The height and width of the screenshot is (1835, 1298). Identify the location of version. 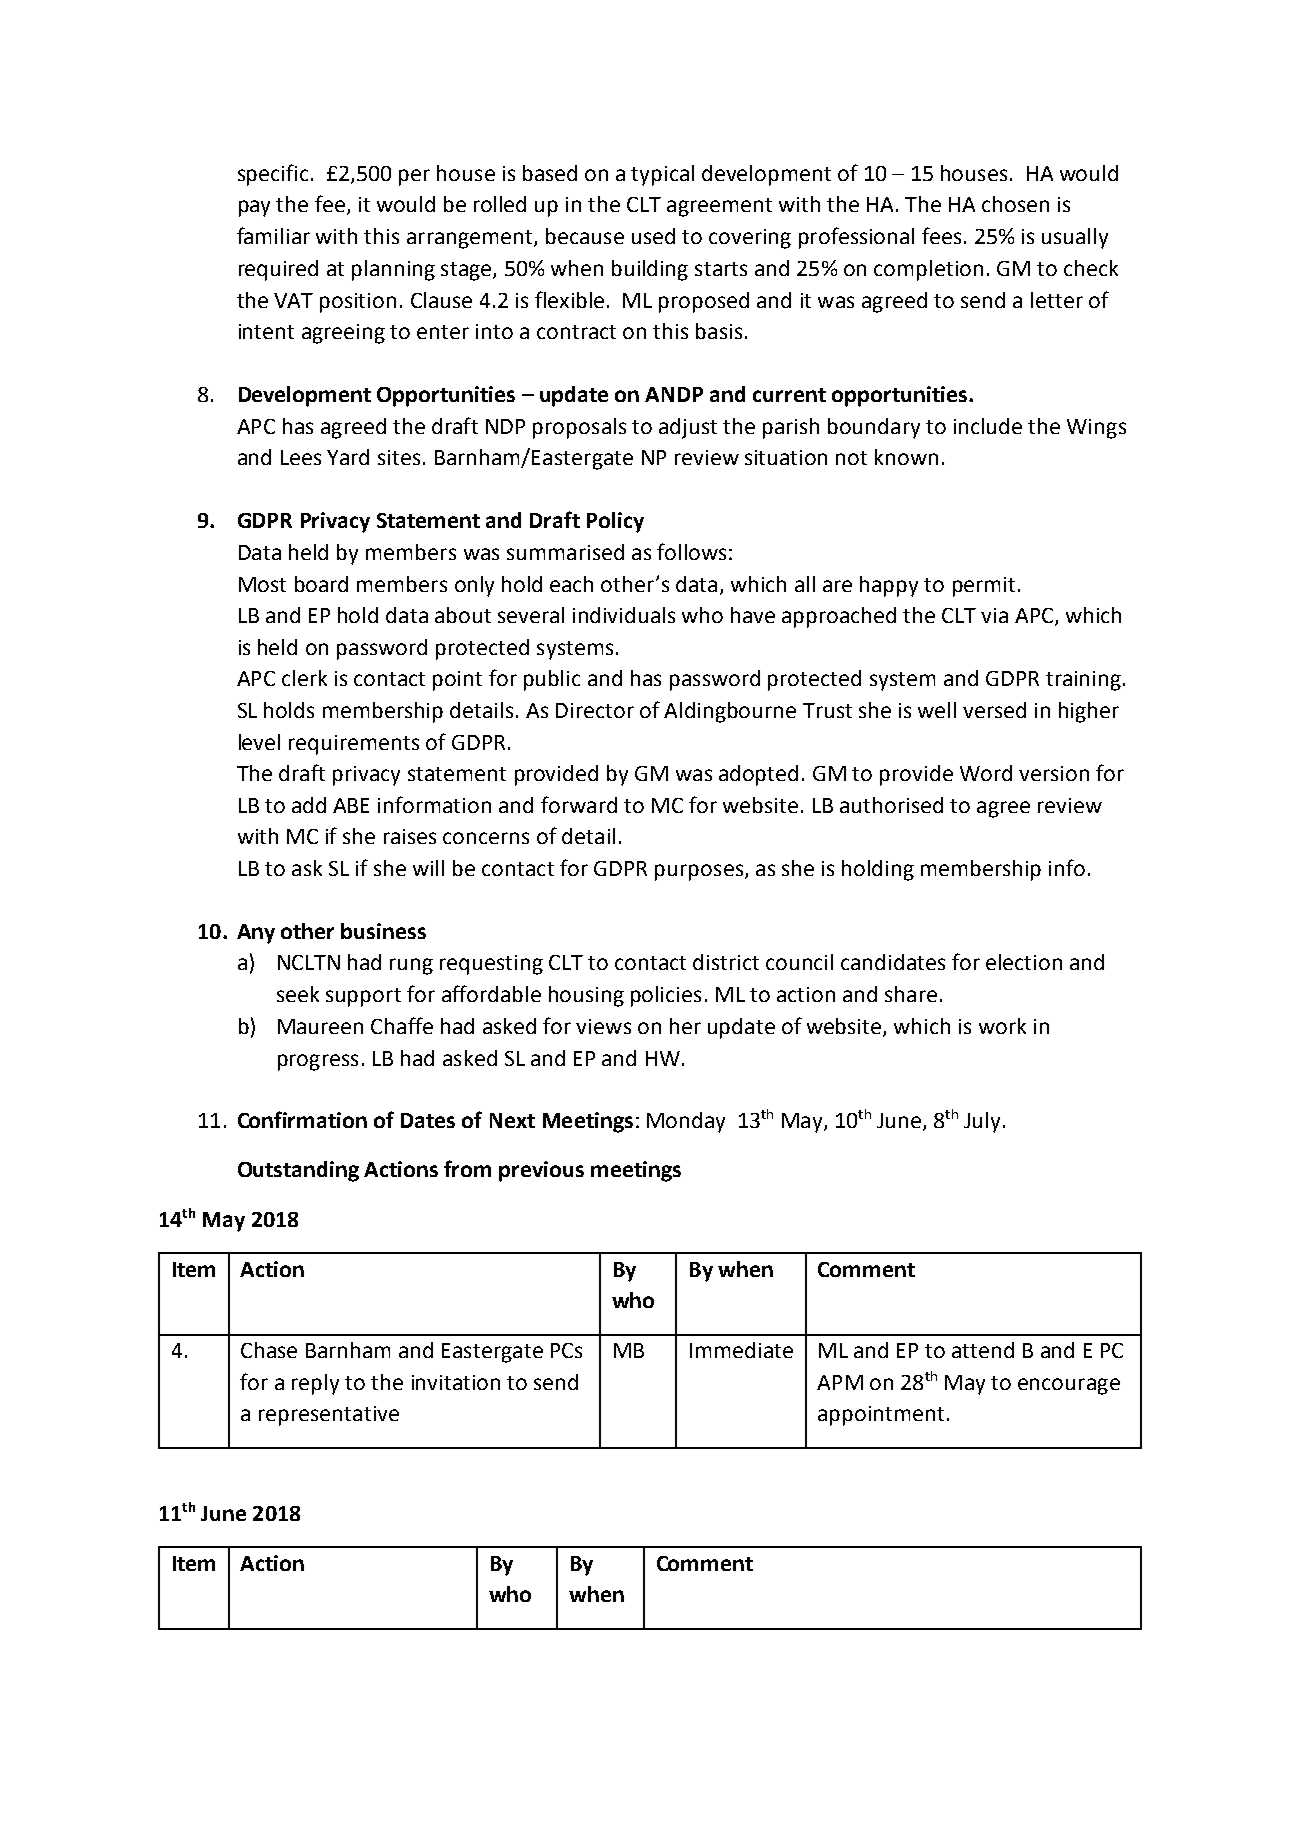
(1054, 773).
